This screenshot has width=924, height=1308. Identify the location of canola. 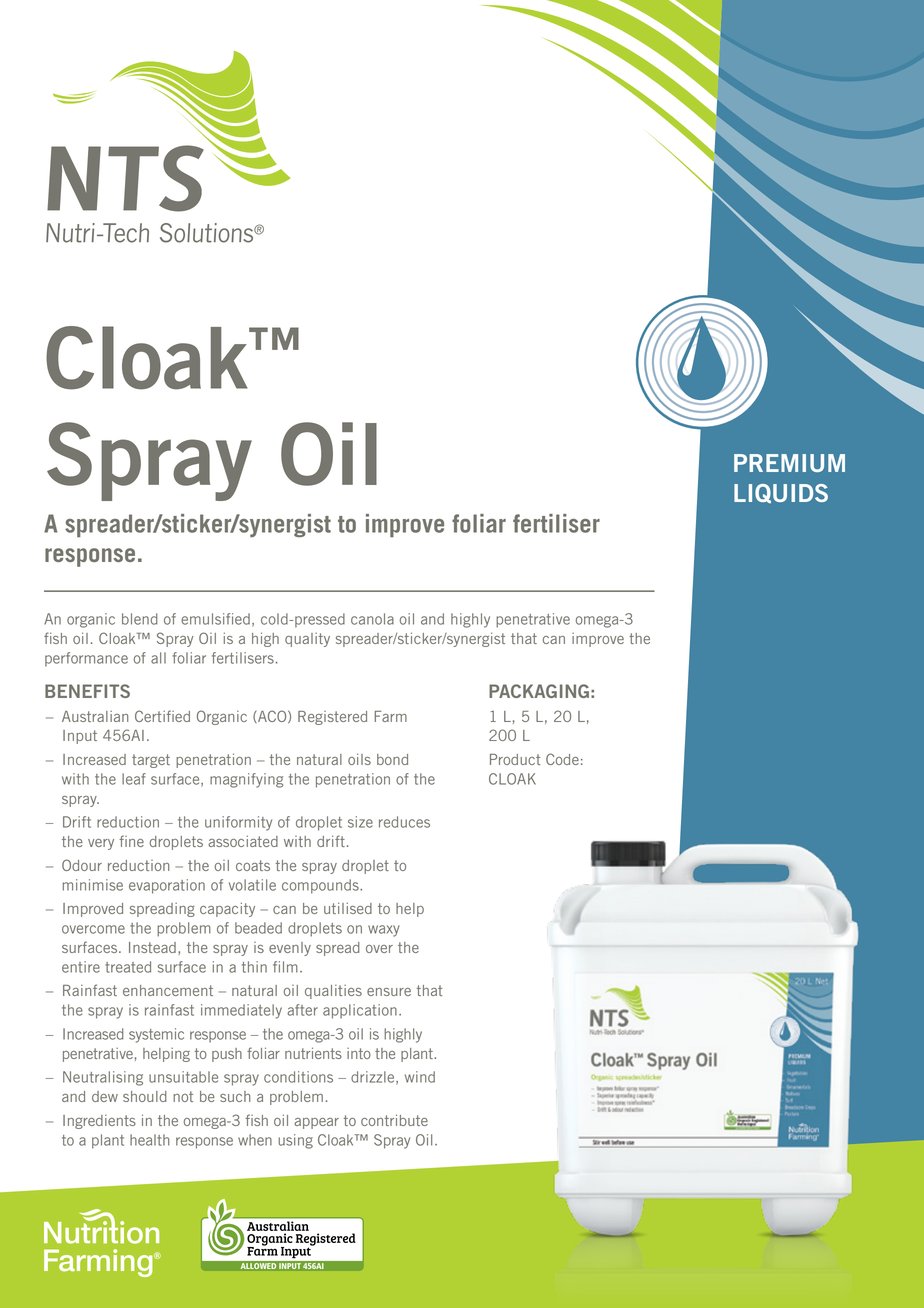
(372, 619).
